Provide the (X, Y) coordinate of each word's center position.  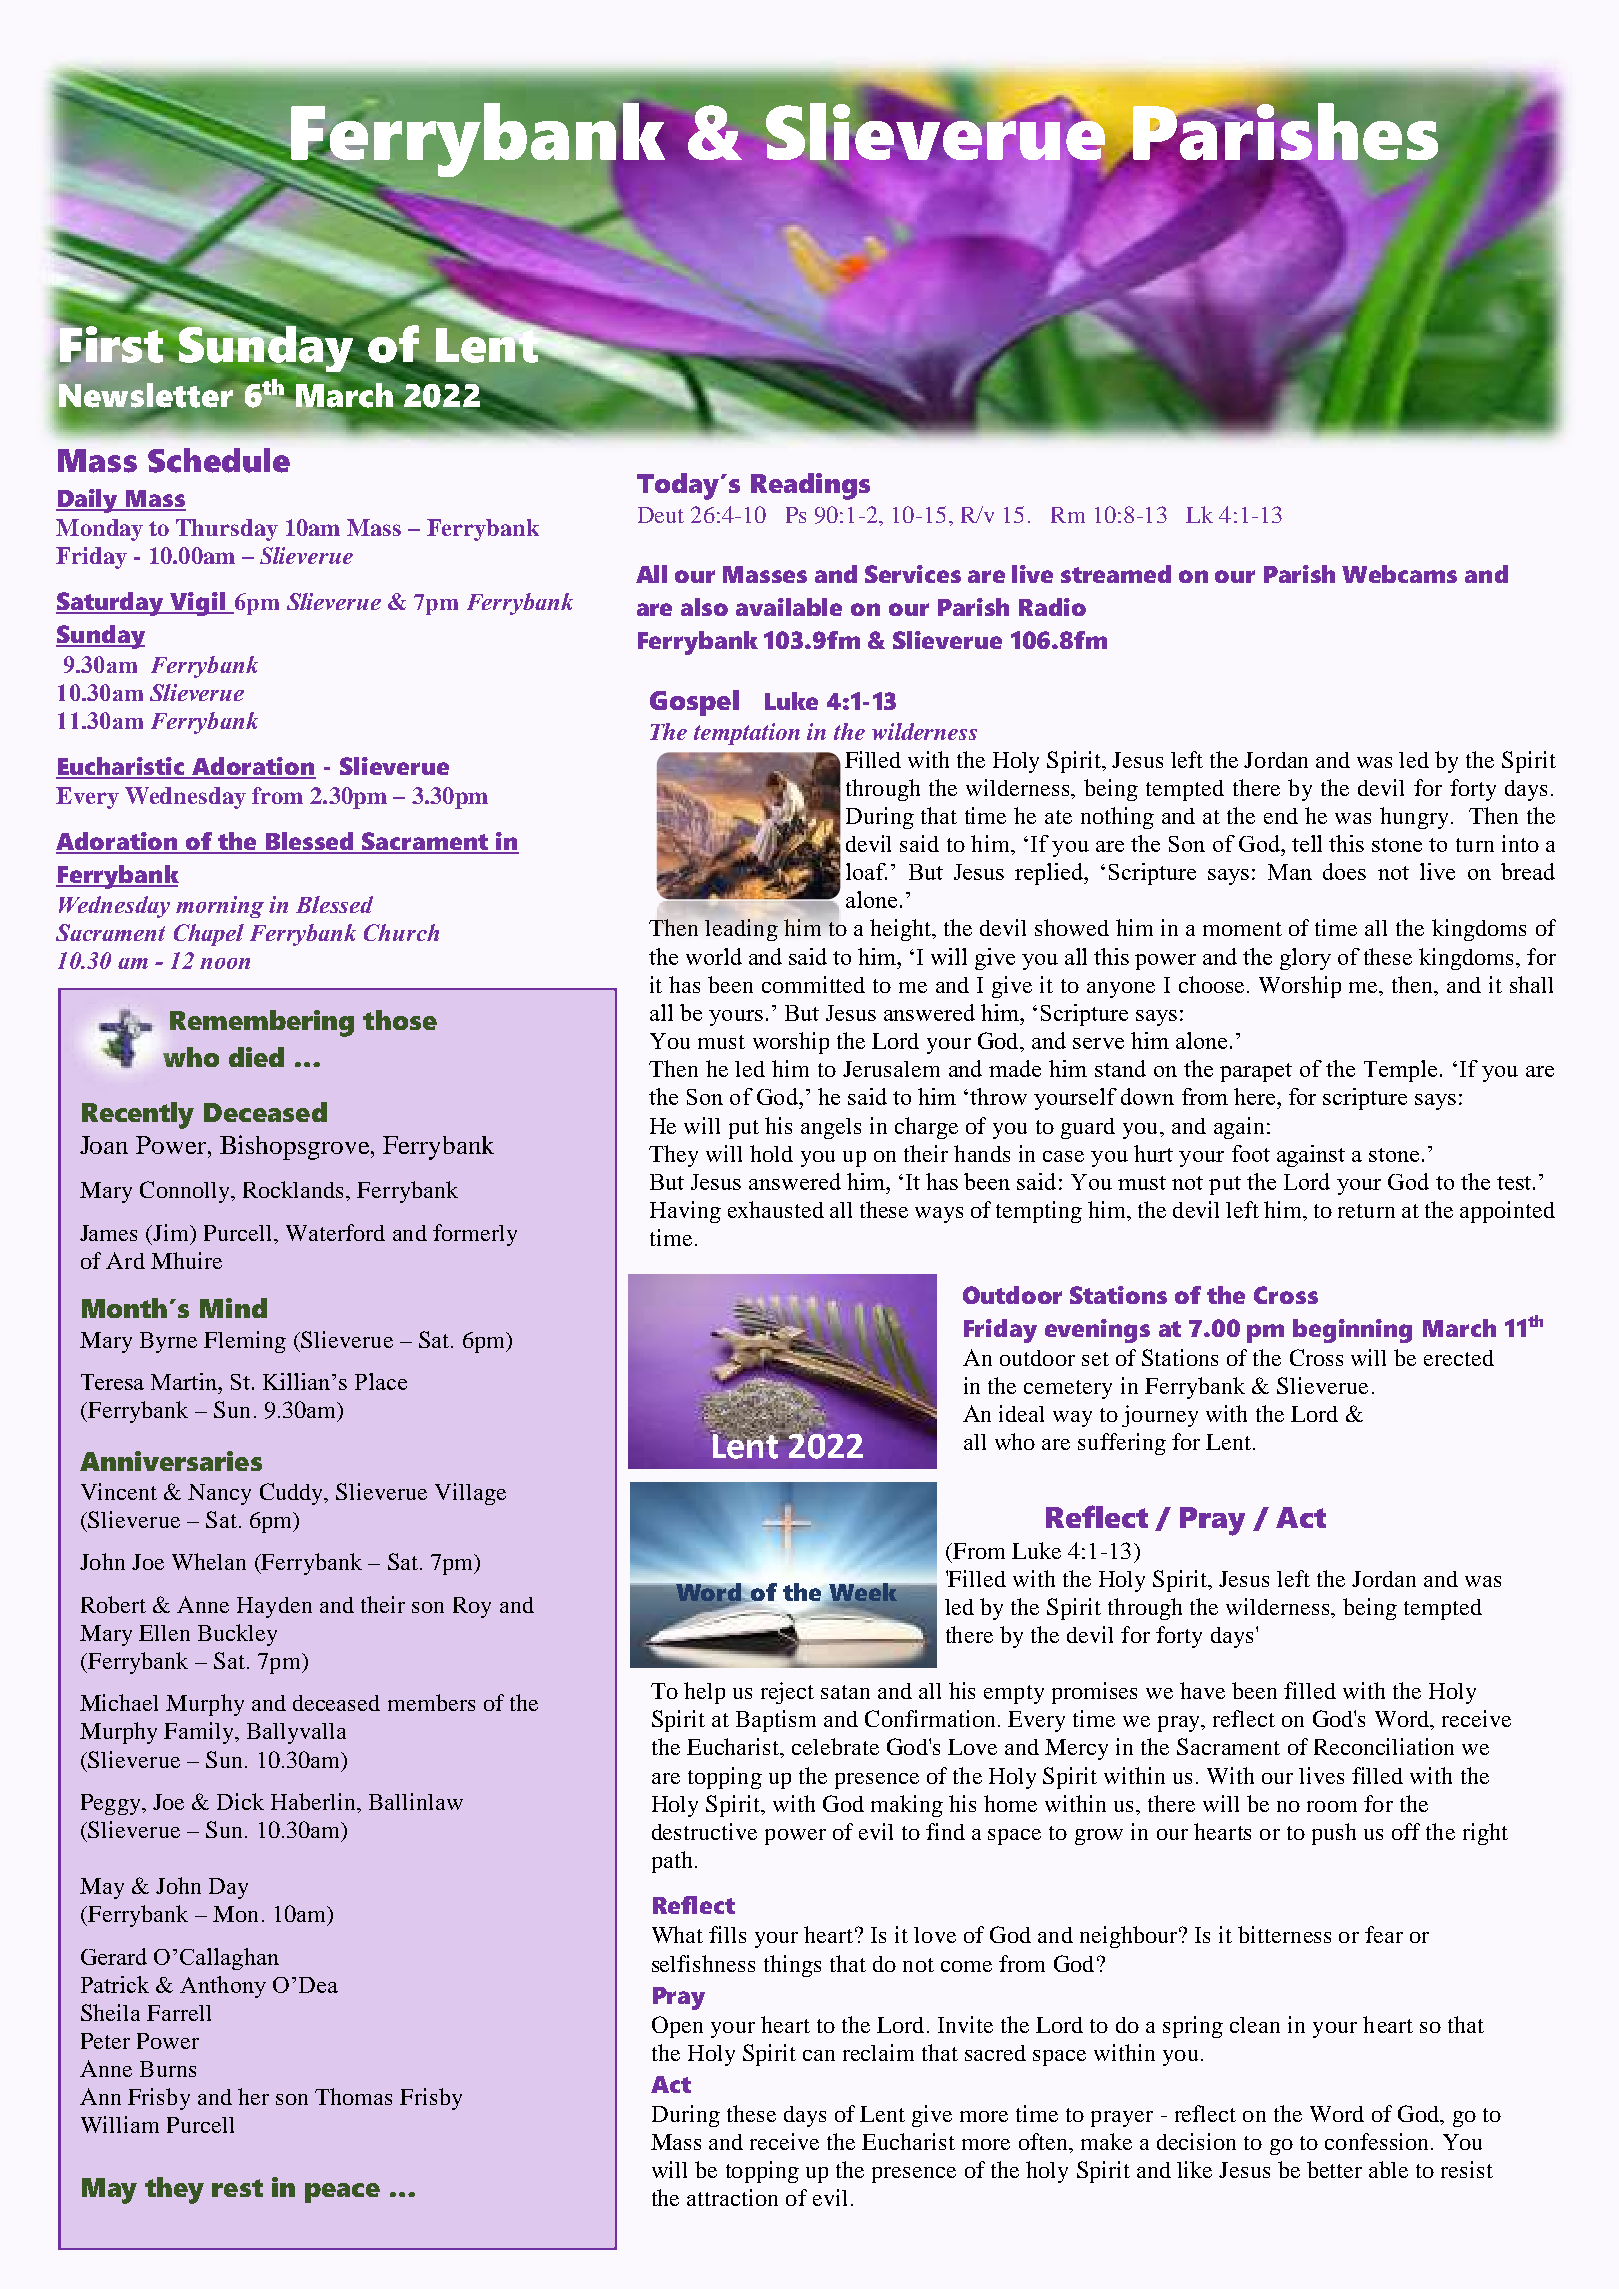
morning (220, 907)
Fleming (245, 1342)
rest (237, 2188)
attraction (732, 2197)
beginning (1352, 1331)
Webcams (1399, 574)
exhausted (776, 1209)
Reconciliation (1384, 1746)
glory (1305, 959)
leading (741, 930)
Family (200, 1733)
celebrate (835, 1746)
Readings (810, 486)
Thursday (227, 530)
